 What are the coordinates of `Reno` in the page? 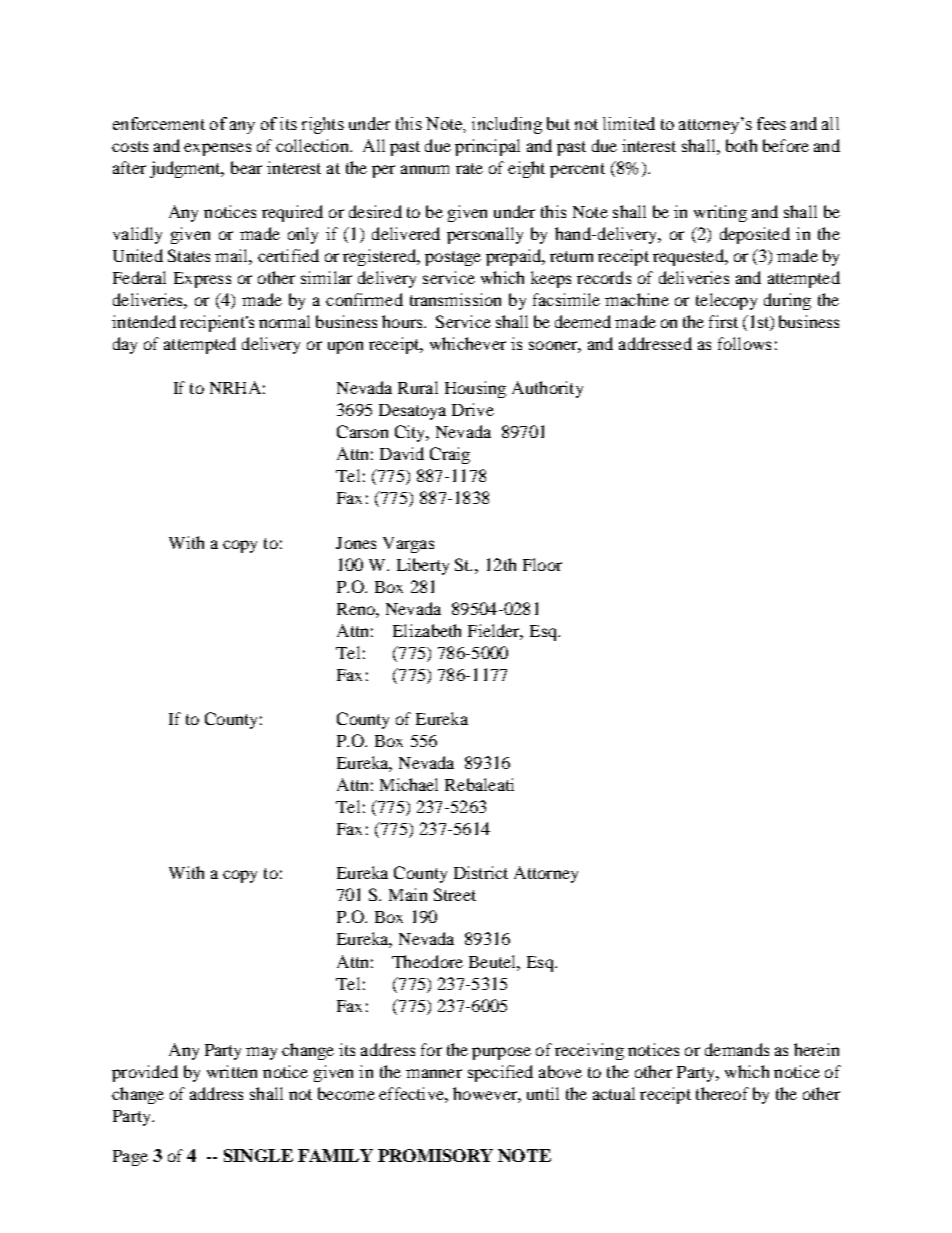 It's located at (357, 609).
